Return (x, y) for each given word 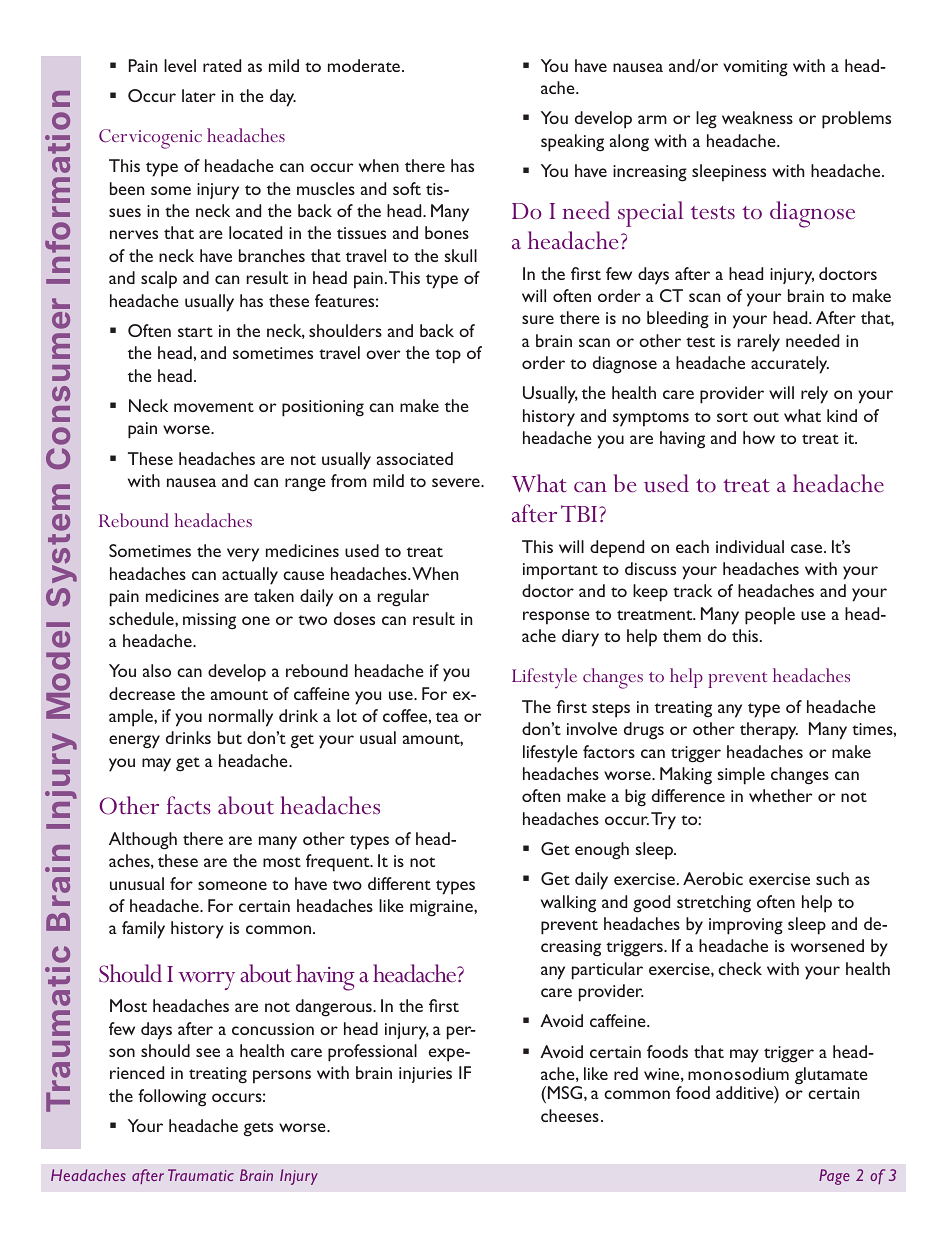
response (556, 618)
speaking (572, 143)
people (770, 616)
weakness (757, 117)
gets (258, 1129)
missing (209, 621)
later (199, 95)
